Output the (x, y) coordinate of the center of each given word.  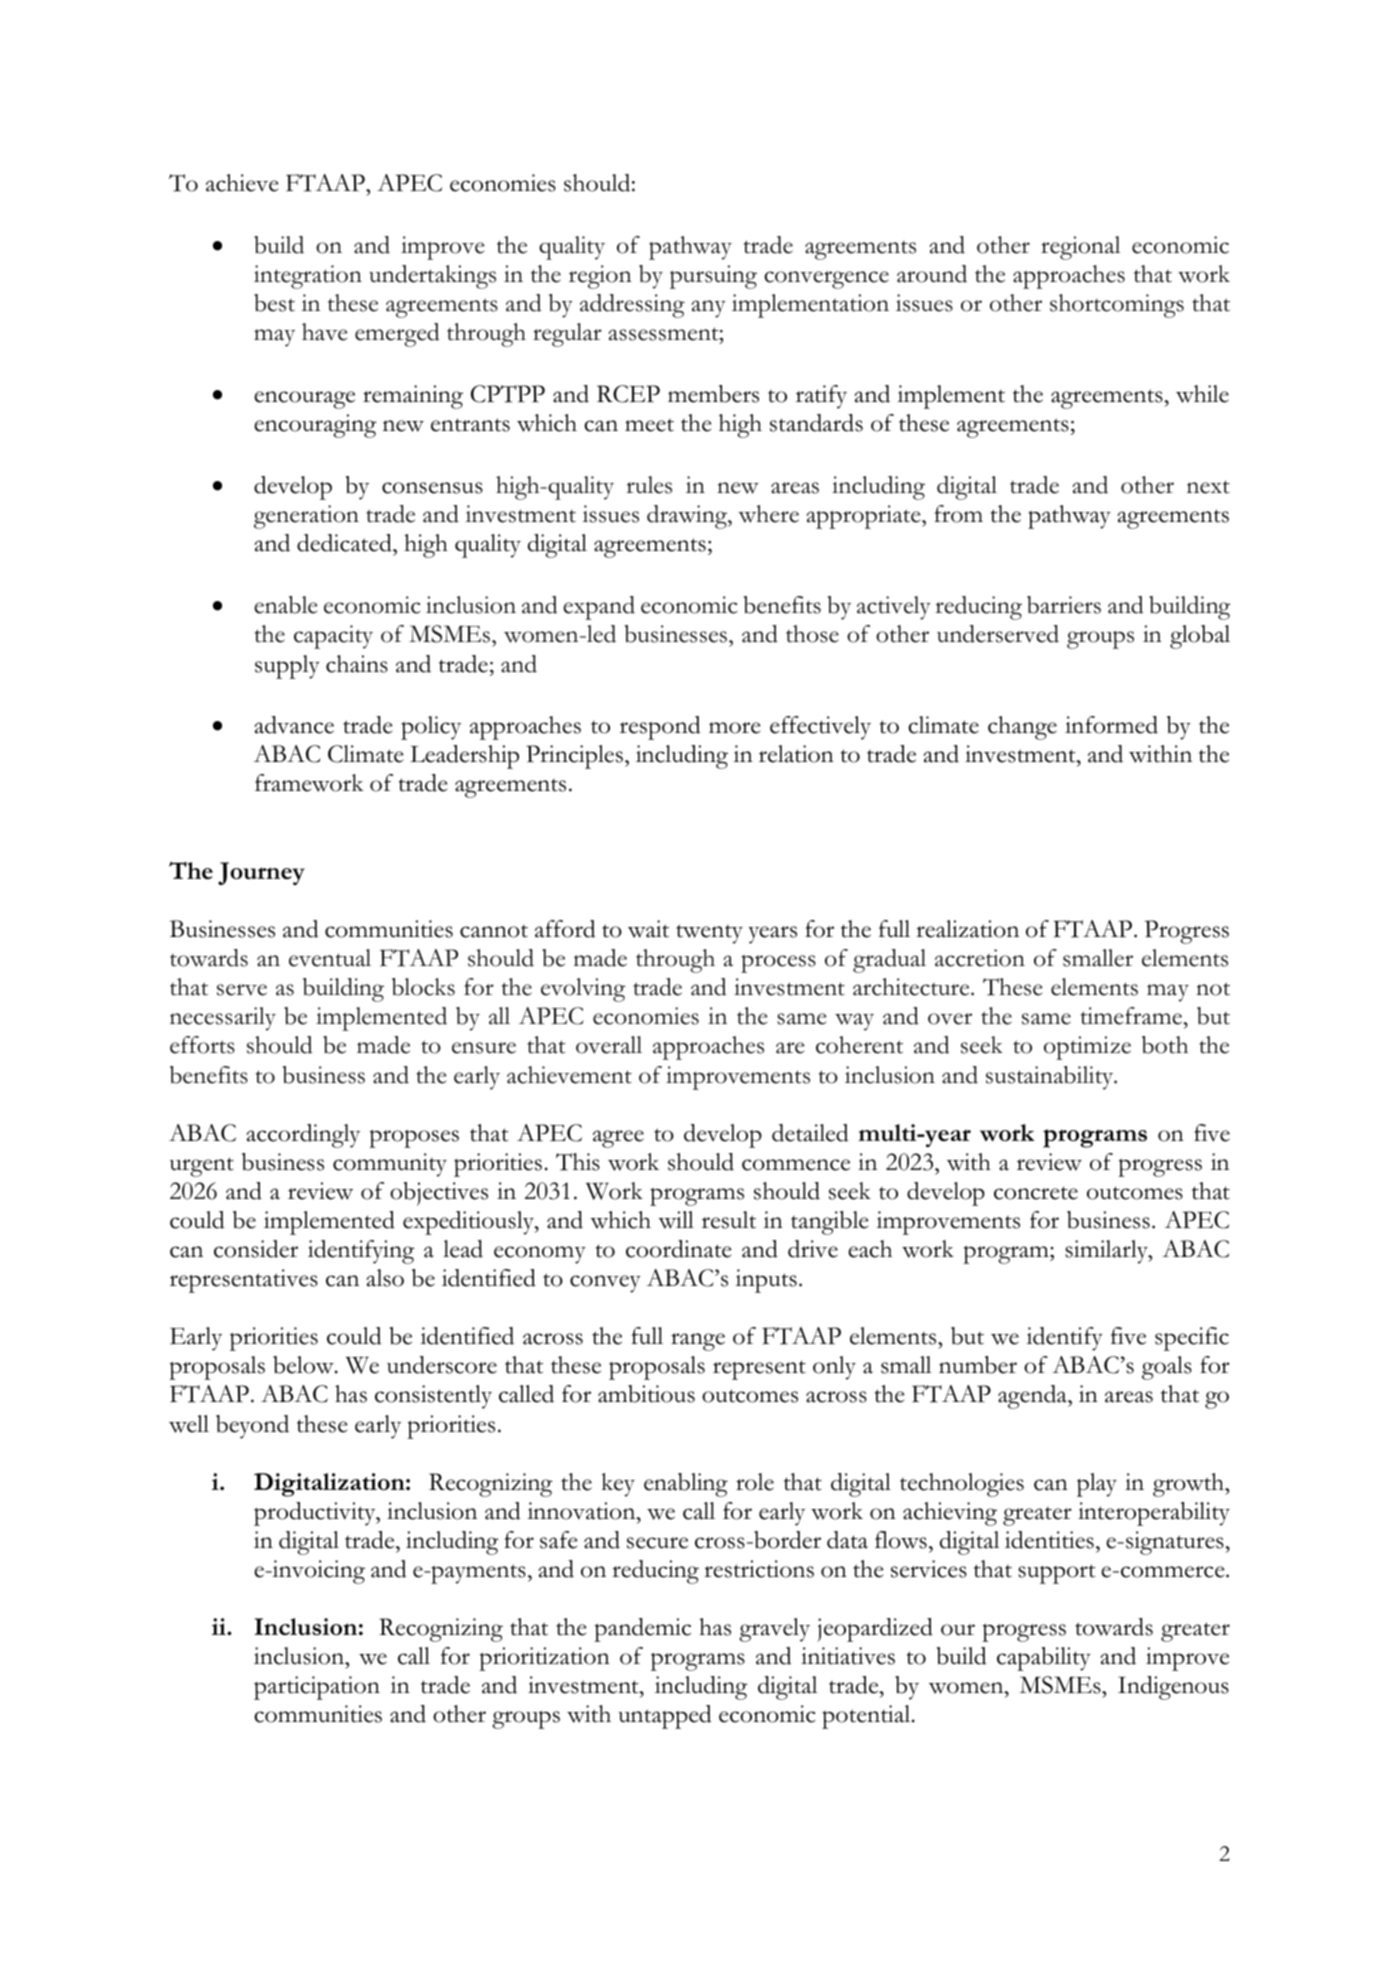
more (734, 728)
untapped (664, 1717)
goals (1167, 1368)
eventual (330, 958)
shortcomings (1117, 306)
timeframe (1132, 1016)
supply (287, 667)
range (698, 1342)
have (324, 332)
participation (317, 1688)
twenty (709, 934)
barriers (1064, 605)
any (708, 309)
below (304, 1365)
